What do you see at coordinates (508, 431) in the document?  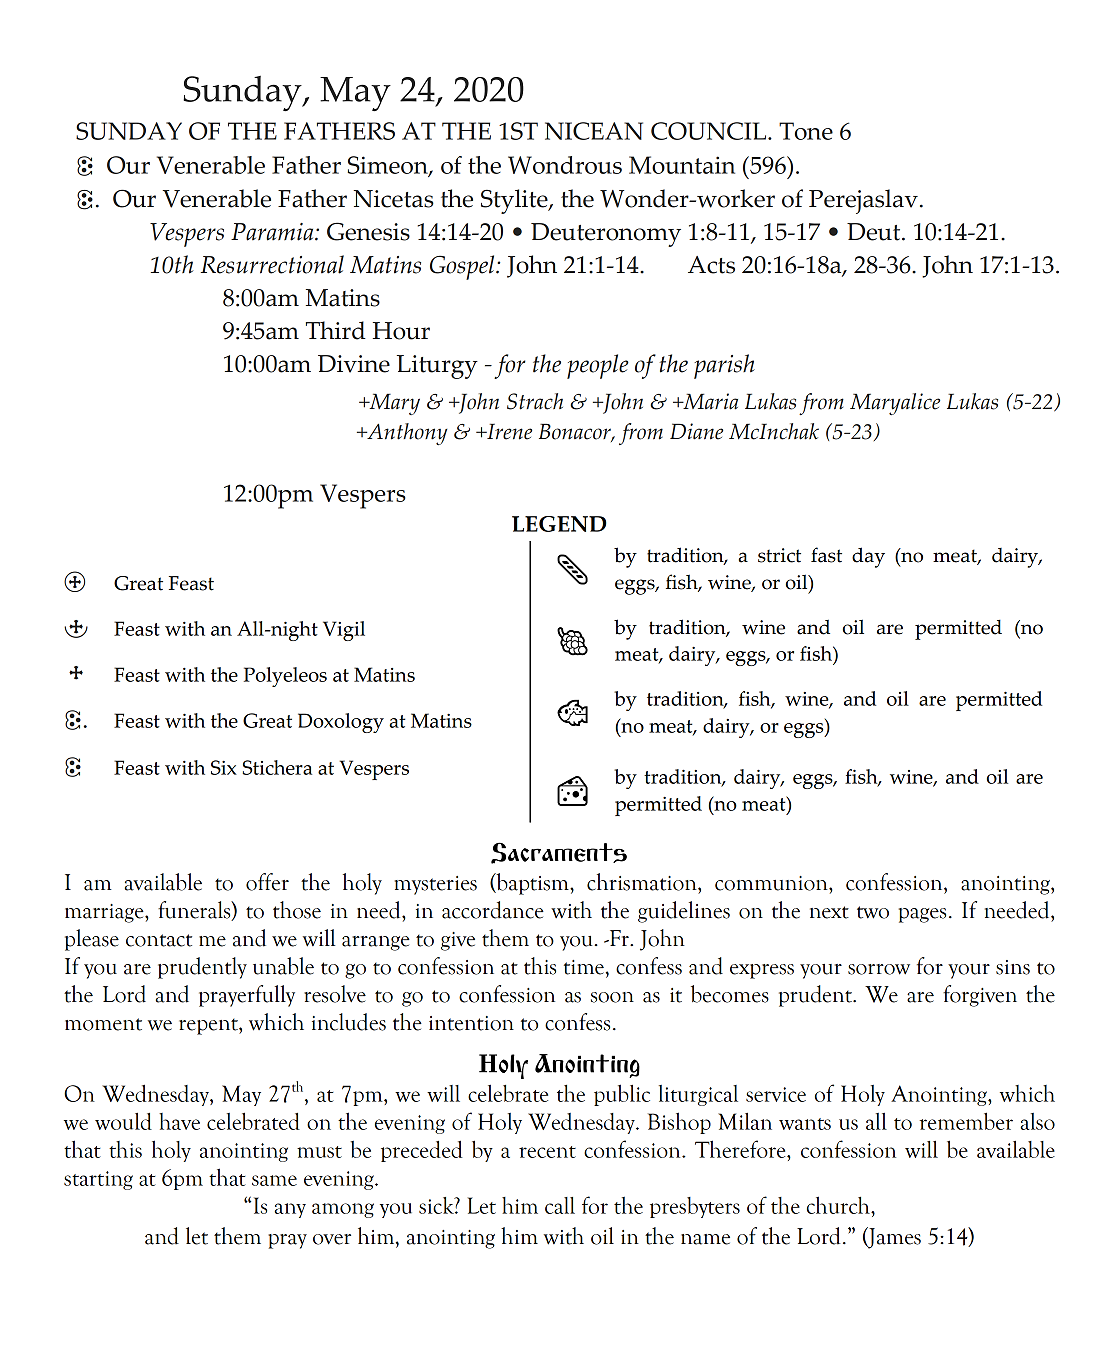 I see `Irene` at bounding box center [508, 431].
